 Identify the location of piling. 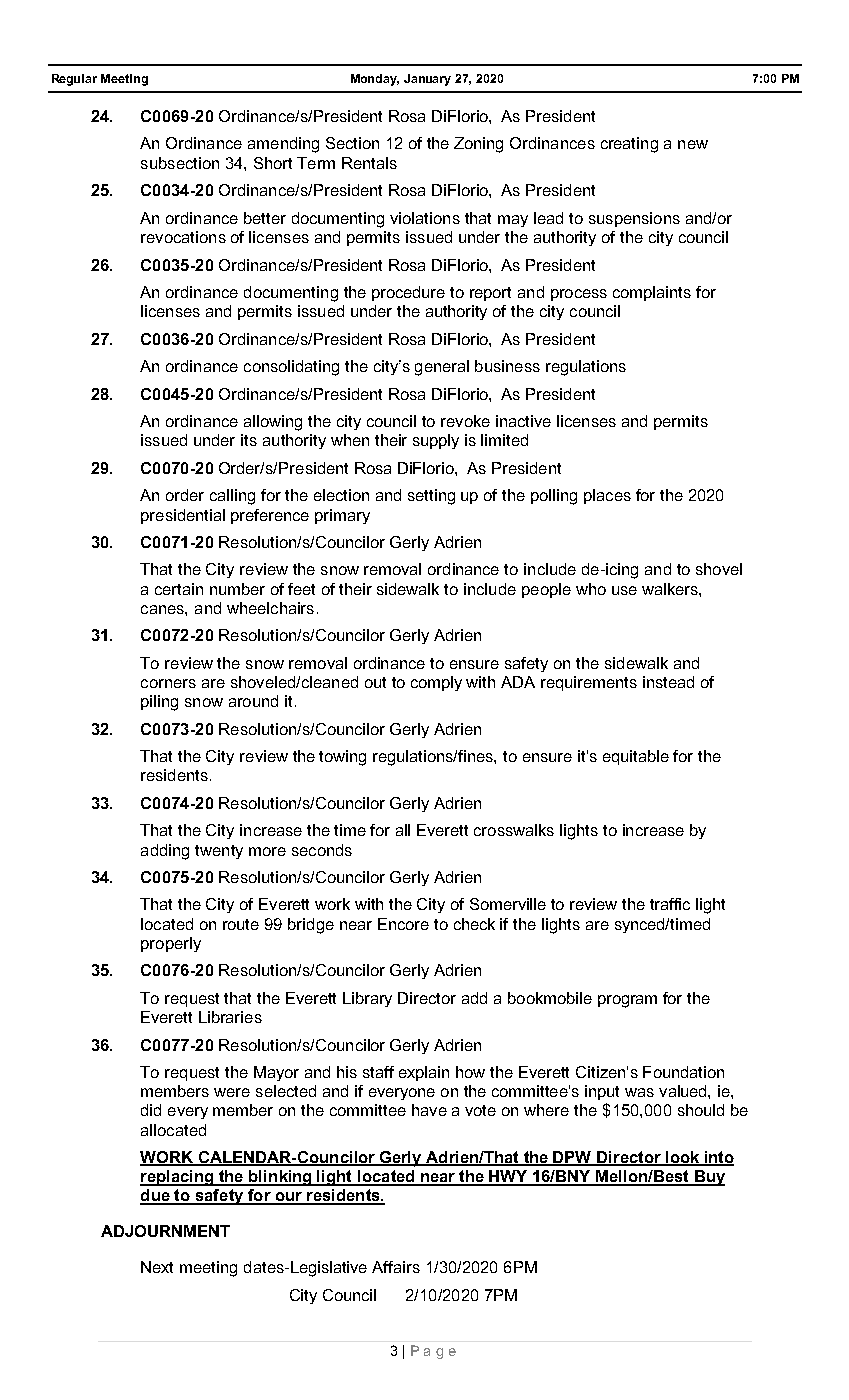
(159, 703).
